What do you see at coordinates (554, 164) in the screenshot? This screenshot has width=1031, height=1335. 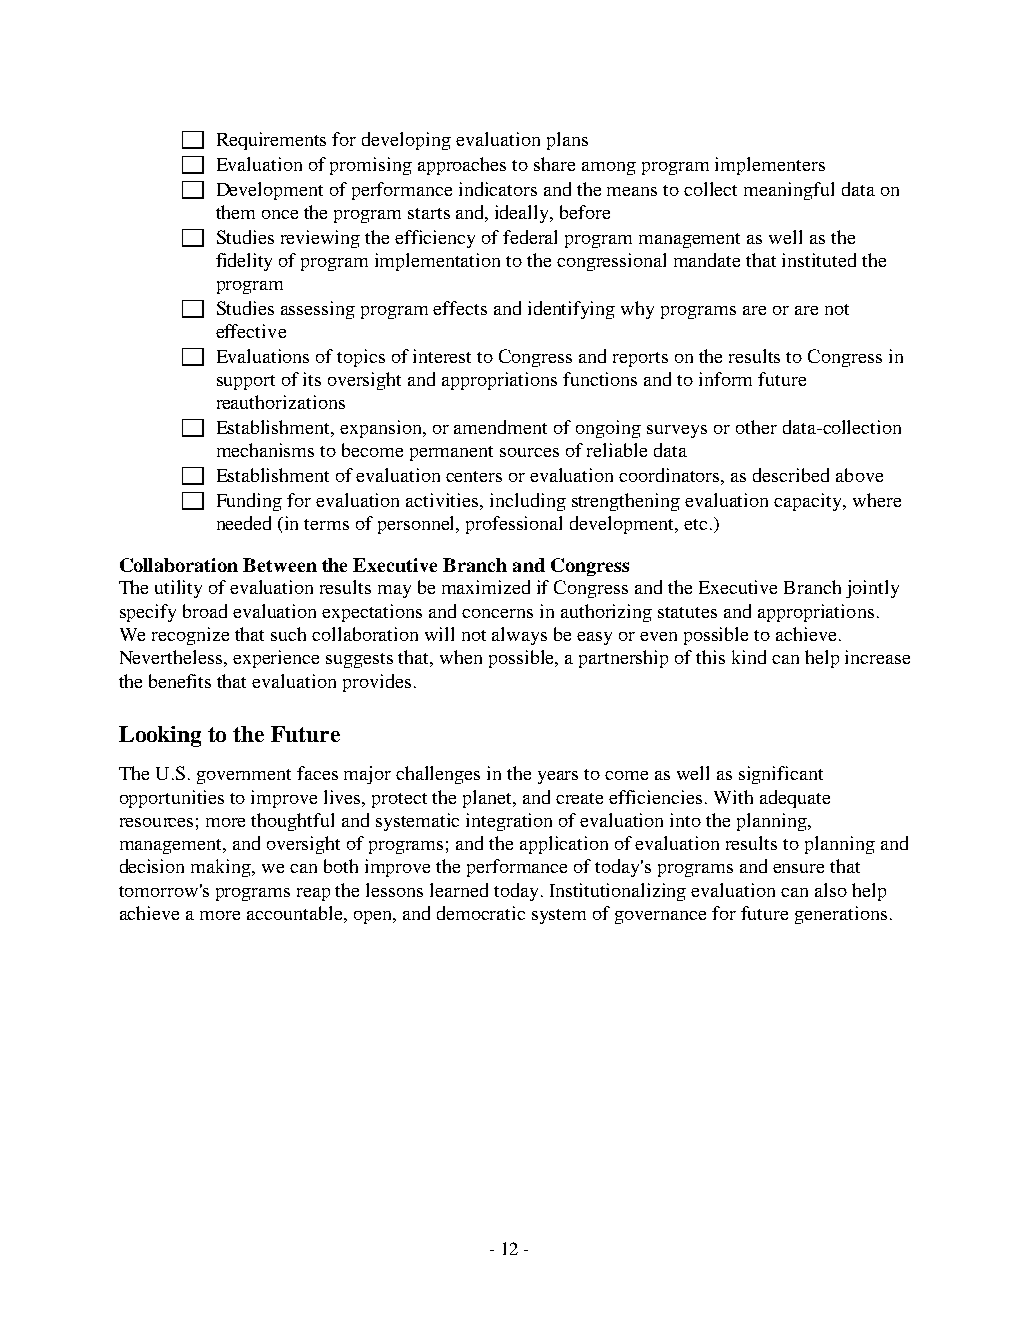 I see `share` at bounding box center [554, 164].
